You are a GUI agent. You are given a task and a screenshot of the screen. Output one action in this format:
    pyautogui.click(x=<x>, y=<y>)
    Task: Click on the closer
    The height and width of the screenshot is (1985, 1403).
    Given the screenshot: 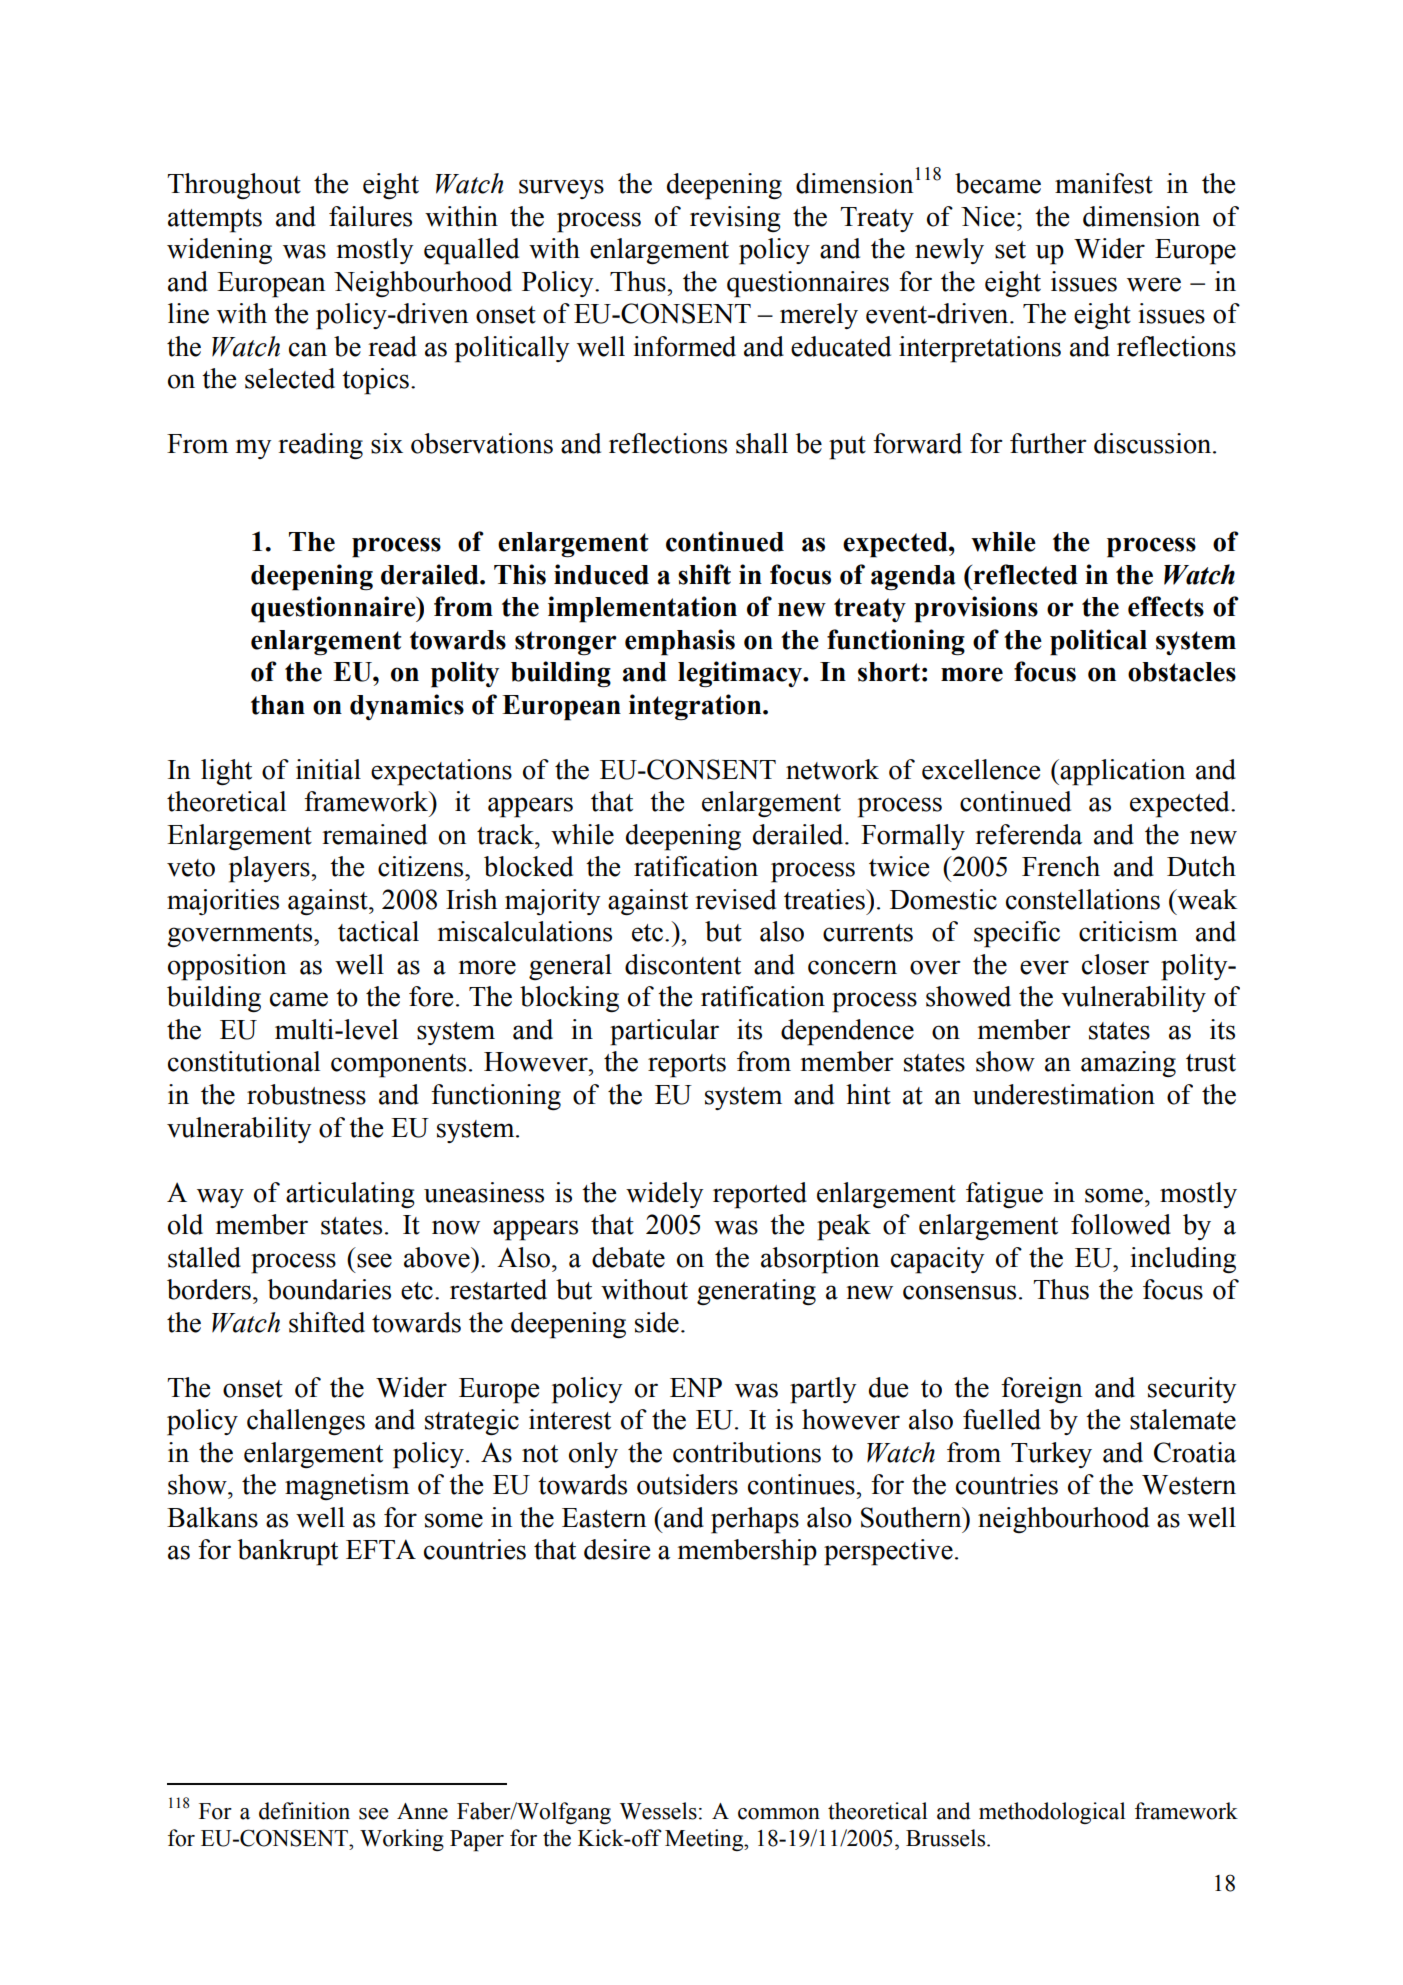 What is the action you would take?
    pyautogui.click(x=1115, y=964)
